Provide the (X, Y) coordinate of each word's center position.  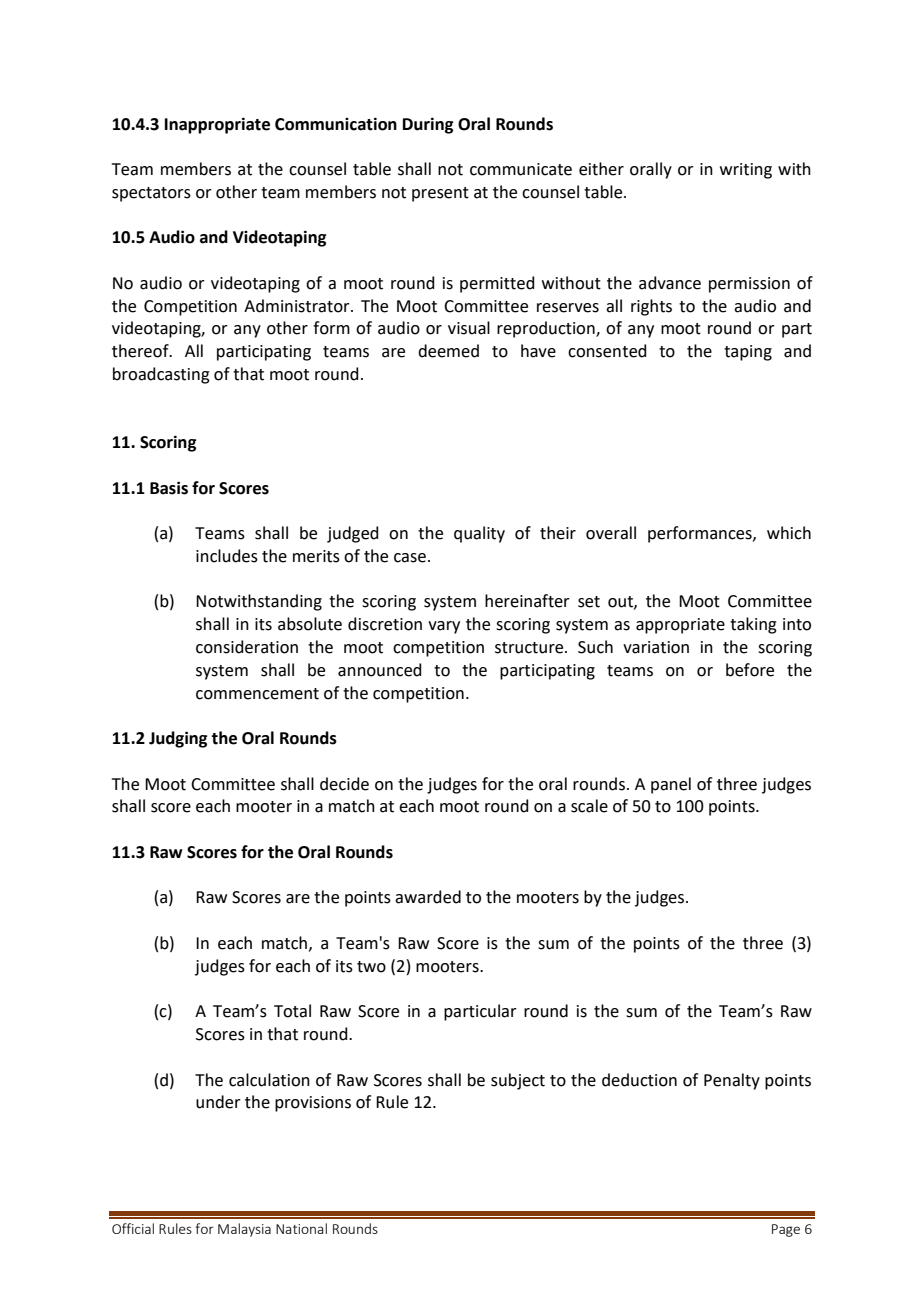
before (750, 670)
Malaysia (244, 1230)
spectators (151, 194)
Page (786, 1230)
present (440, 194)
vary (444, 627)
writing (746, 171)
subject (518, 1081)
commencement (257, 694)
